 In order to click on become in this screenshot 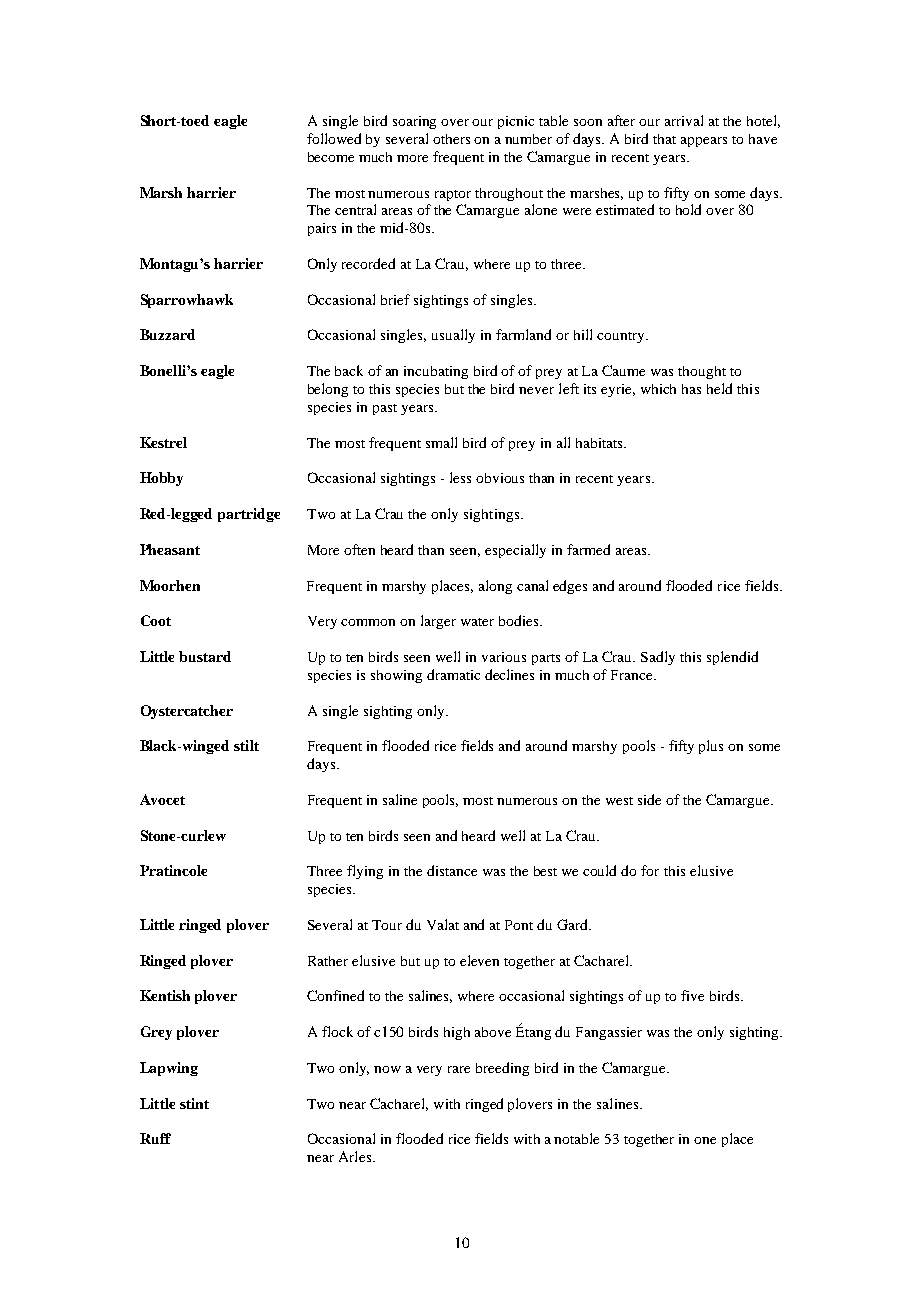, I will do `click(331, 157)`.
